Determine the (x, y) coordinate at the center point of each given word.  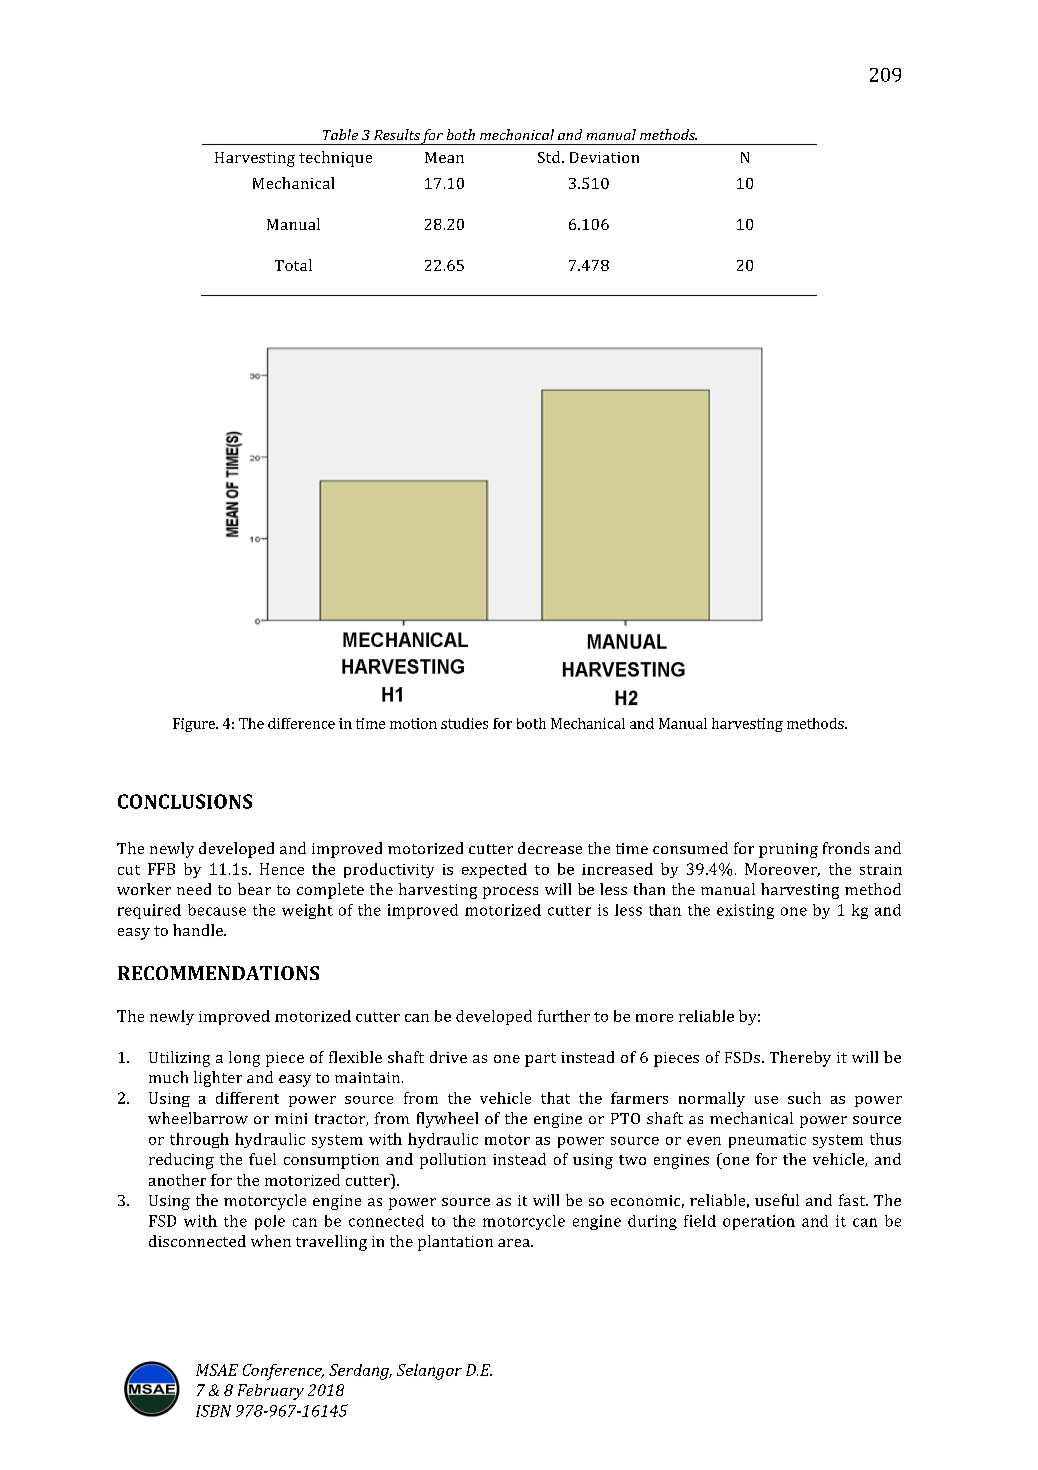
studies (464, 723)
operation (759, 1222)
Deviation (604, 157)
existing (745, 911)
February (271, 1392)
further (564, 1016)
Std (550, 157)
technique (335, 159)
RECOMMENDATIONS (218, 973)
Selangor (429, 1372)
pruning (788, 850)
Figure (195, 725)
